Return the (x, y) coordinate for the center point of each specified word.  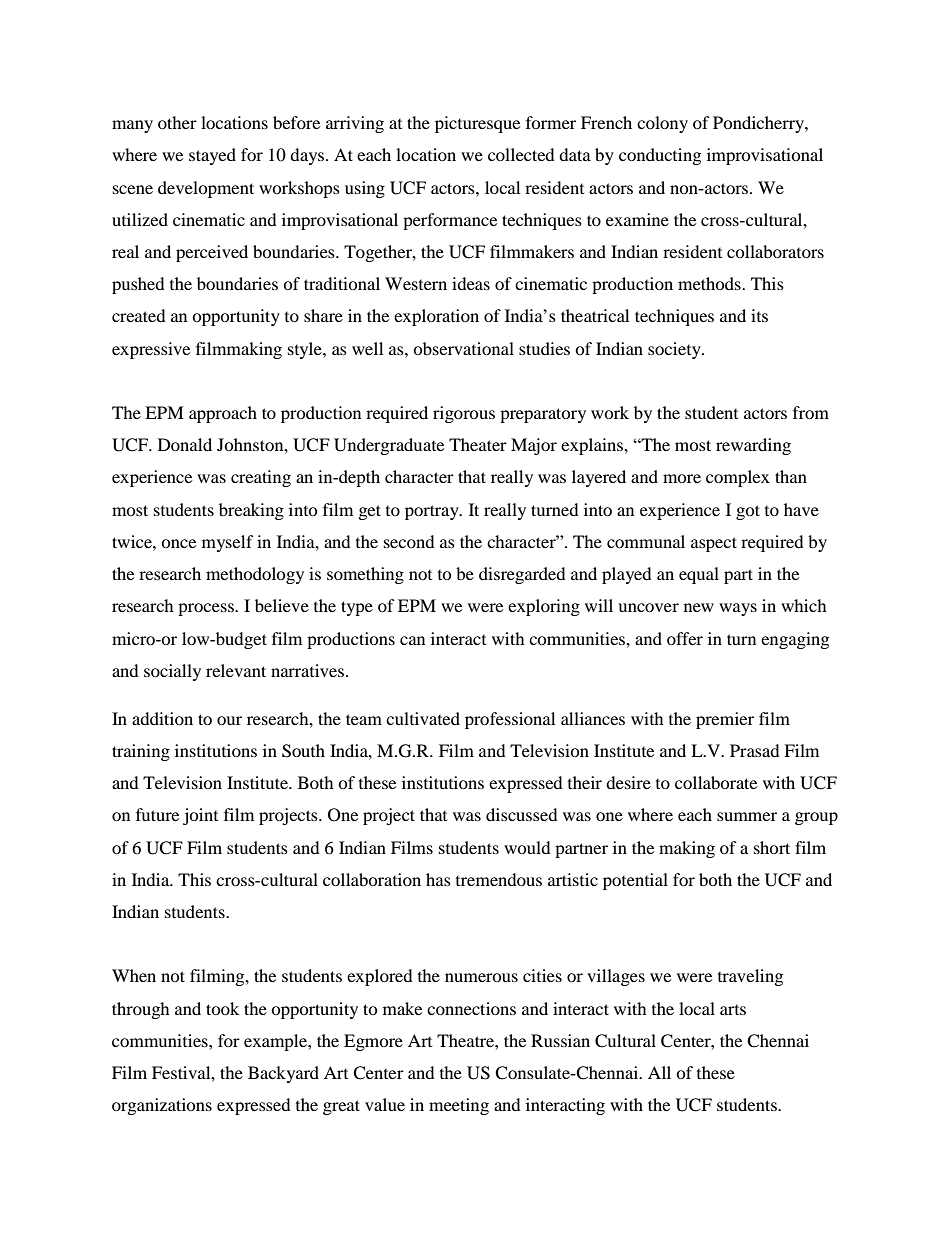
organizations (162, 1106)
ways (738, 609)
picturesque (477, 124)
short (772, 847)
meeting (459, 1106)
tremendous (499, 879)
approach (223, 414)
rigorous (464, 414)
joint (200, 816)
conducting (660, 156)
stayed (212, 156)
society (675, 350)
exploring (544, 607)
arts (733, 1010)
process (207, 609)
